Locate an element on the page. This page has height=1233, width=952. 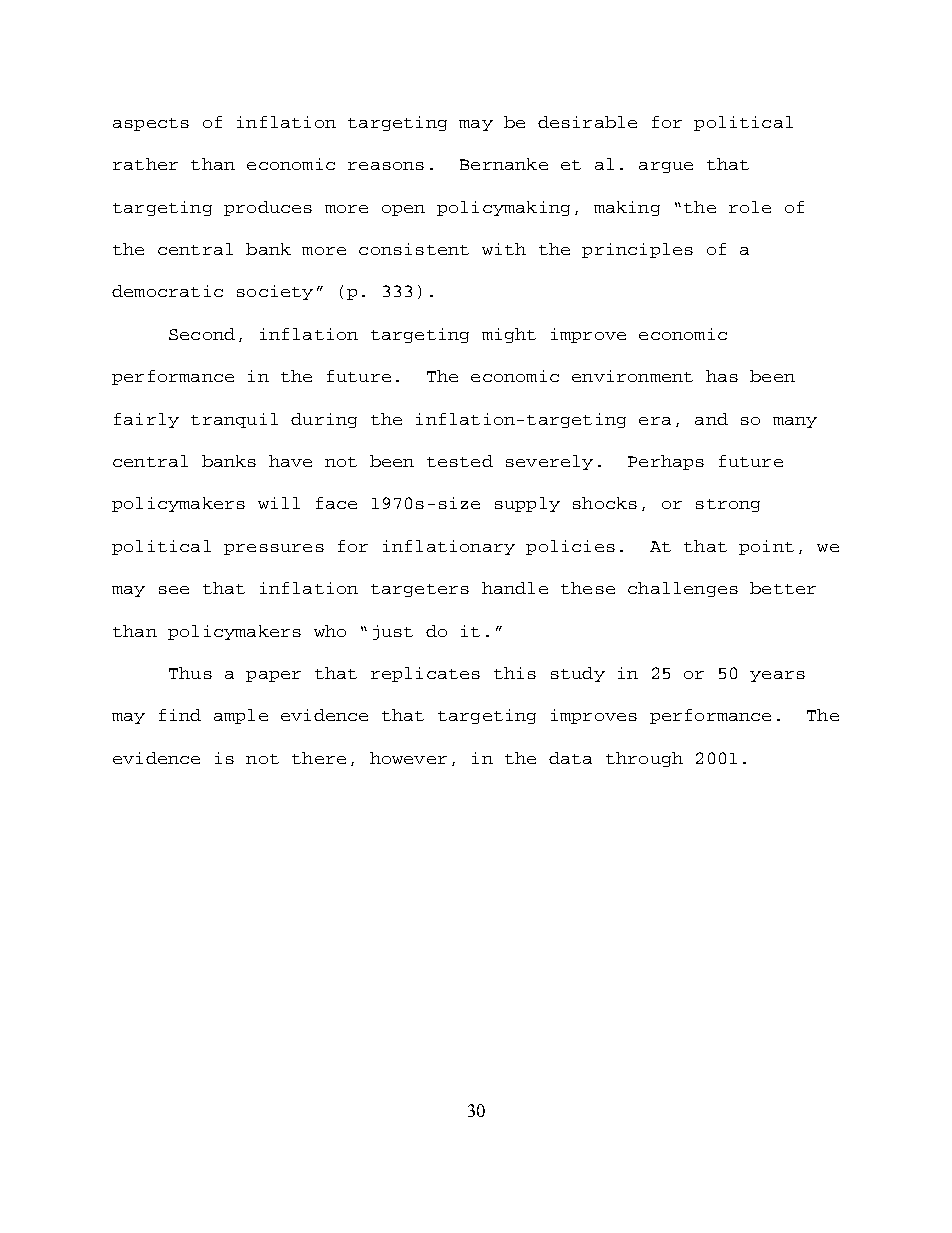
Bernanke is located at coordinates (504, 164).
